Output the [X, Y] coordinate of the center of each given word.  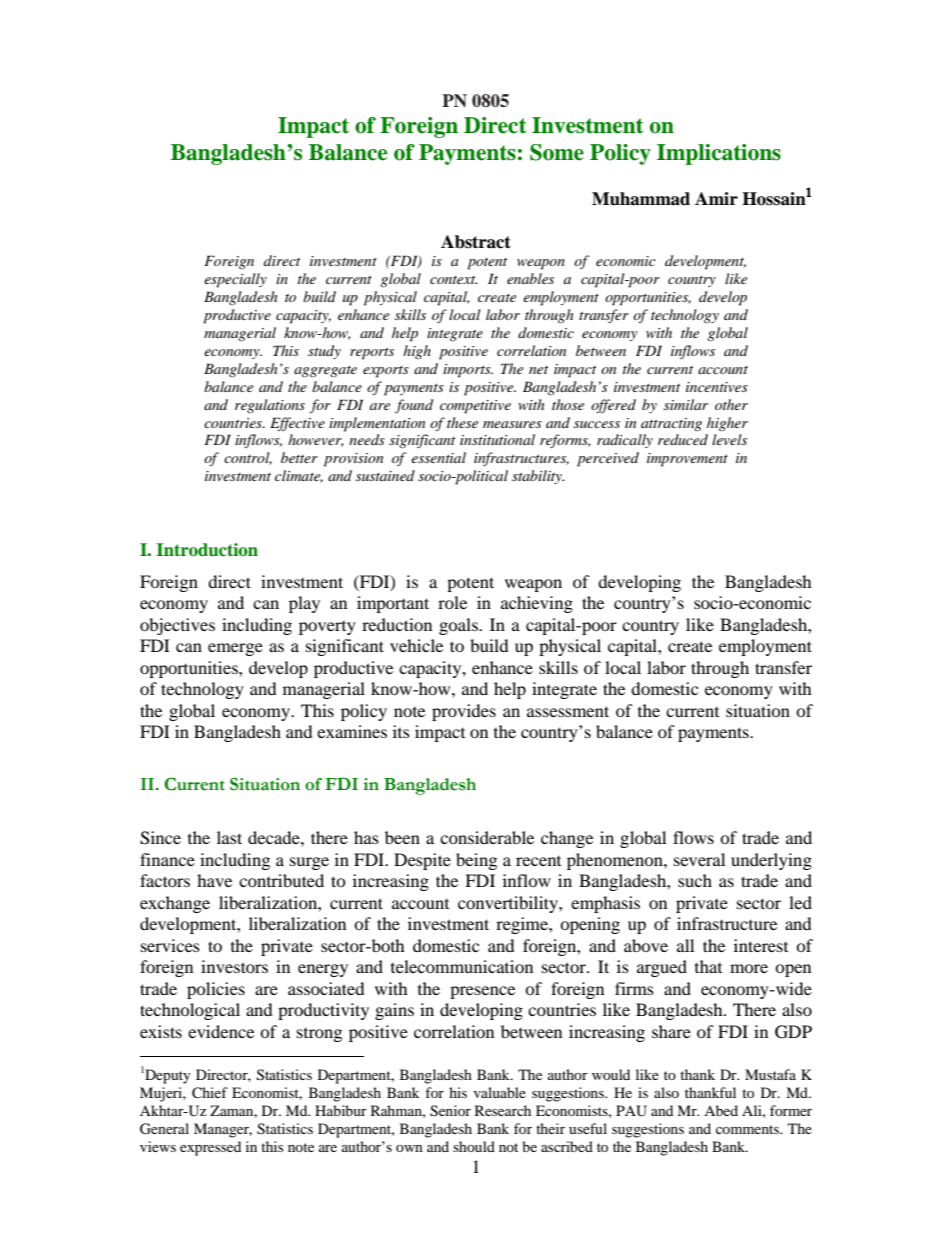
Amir [716, 198]
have [214, 880]
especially [235, 280]
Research [503, 1110]
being [476, 861]
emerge [235, 649]
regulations [270, 406]
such [695, 880]
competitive [475, 407]
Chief [210, 1093]
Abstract [476, 242]
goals [459, 626]
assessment [568, 711]
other [731, 404]
